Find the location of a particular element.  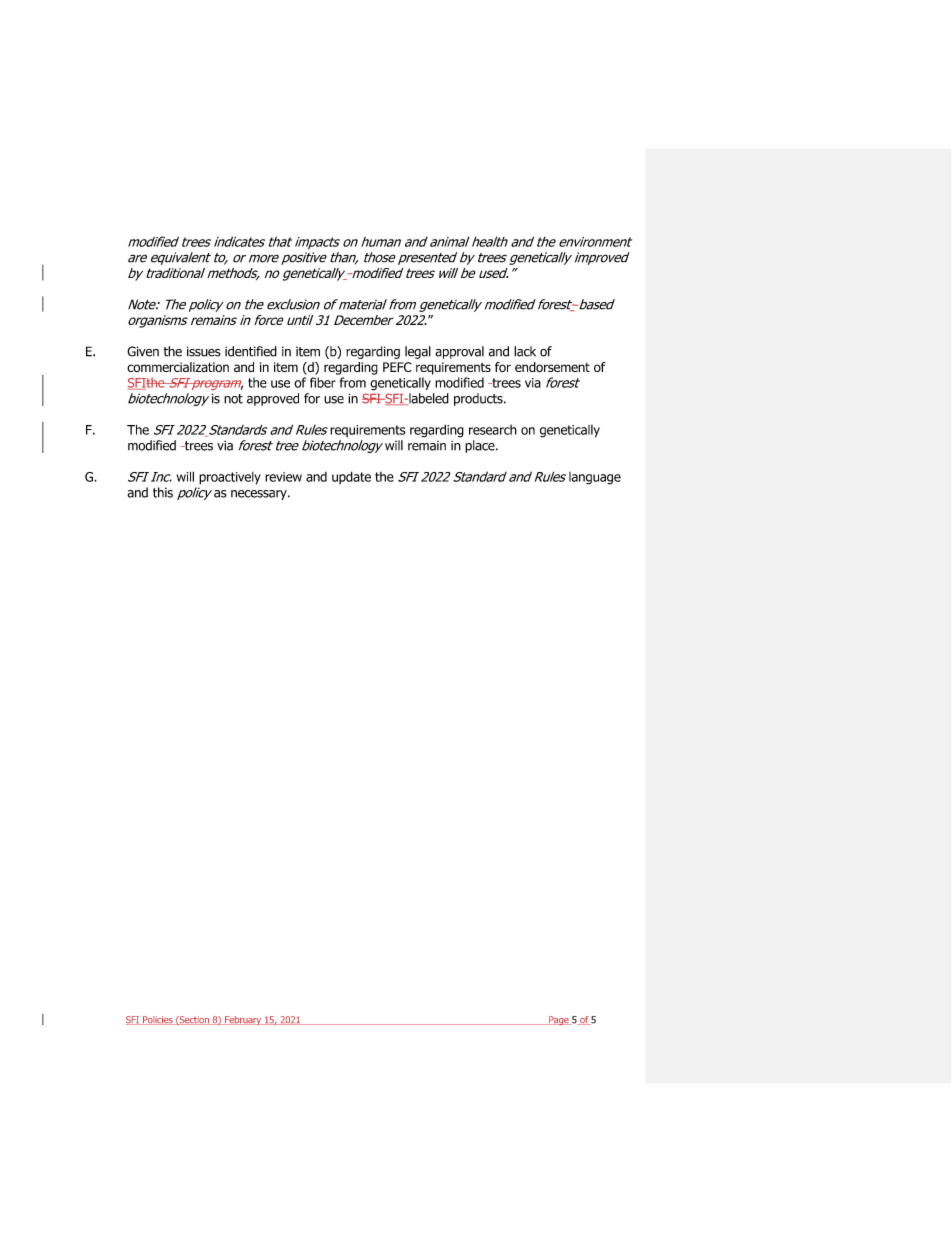

endorsement is located at coordinates (552, 367).
